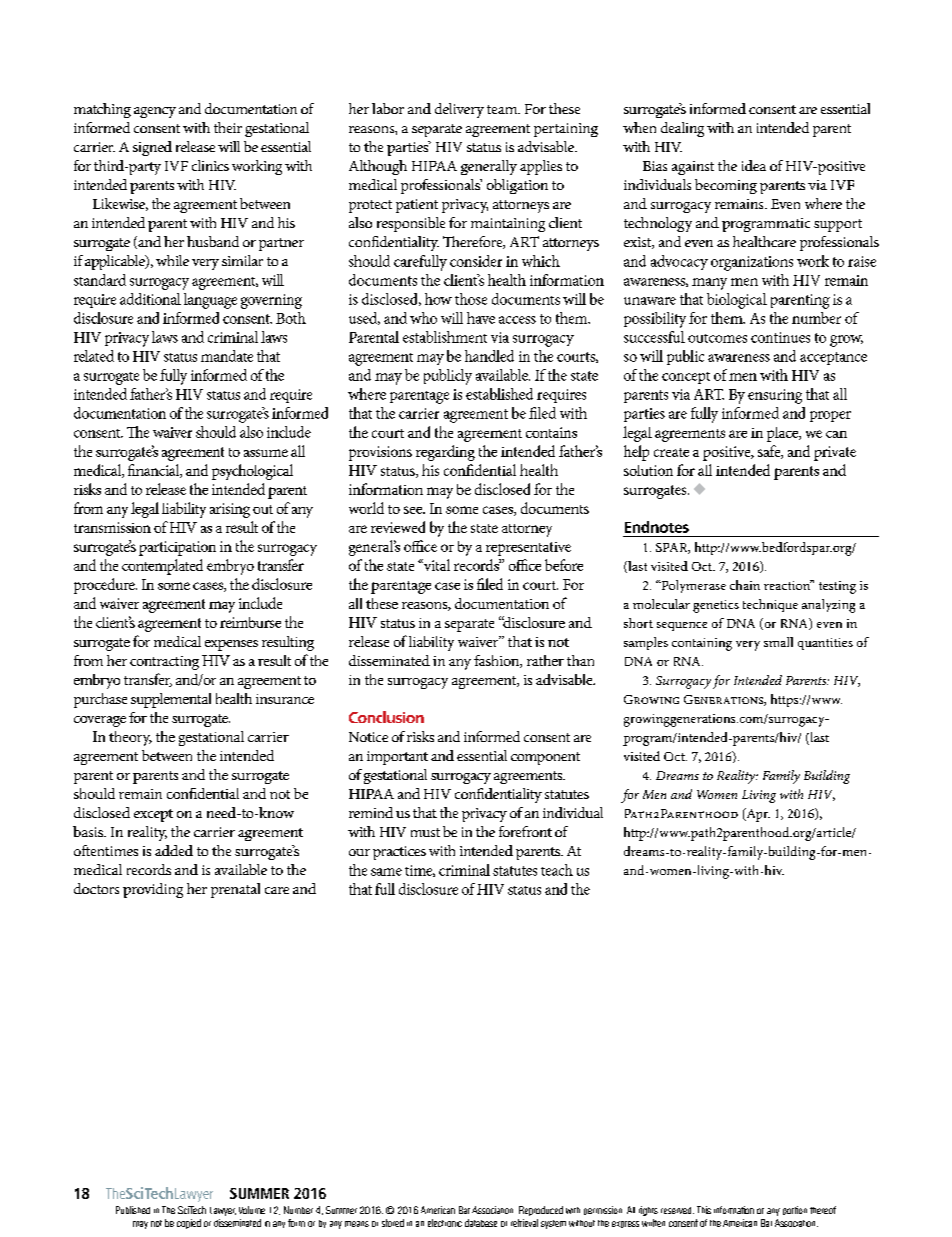 This screenshot has height=1237, width=952. What do you see at coordinates (152, 148) in the screenshot?
I see `signed` at bounding box center [152, 148].
